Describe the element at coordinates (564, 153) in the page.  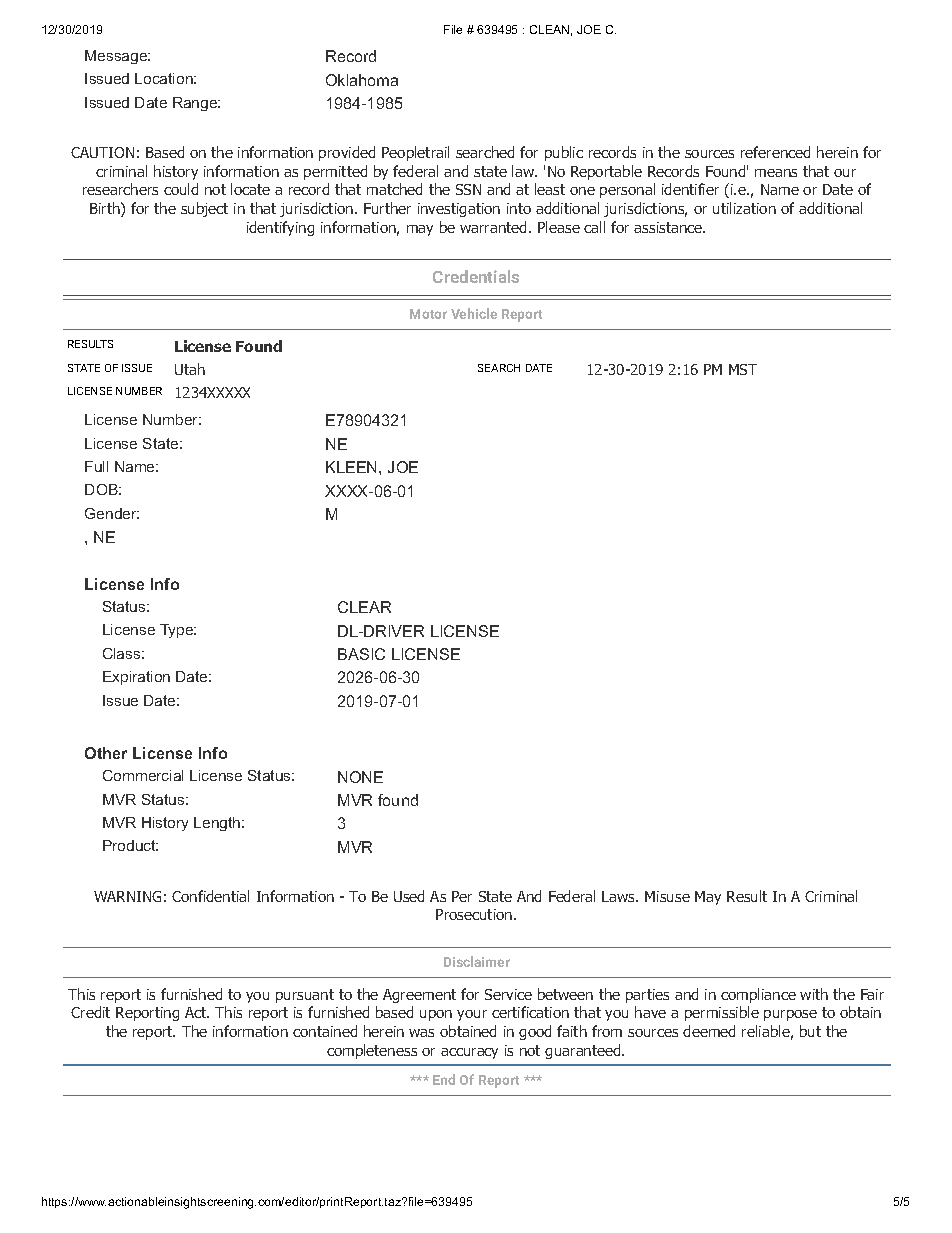
I see `public` at that location.
